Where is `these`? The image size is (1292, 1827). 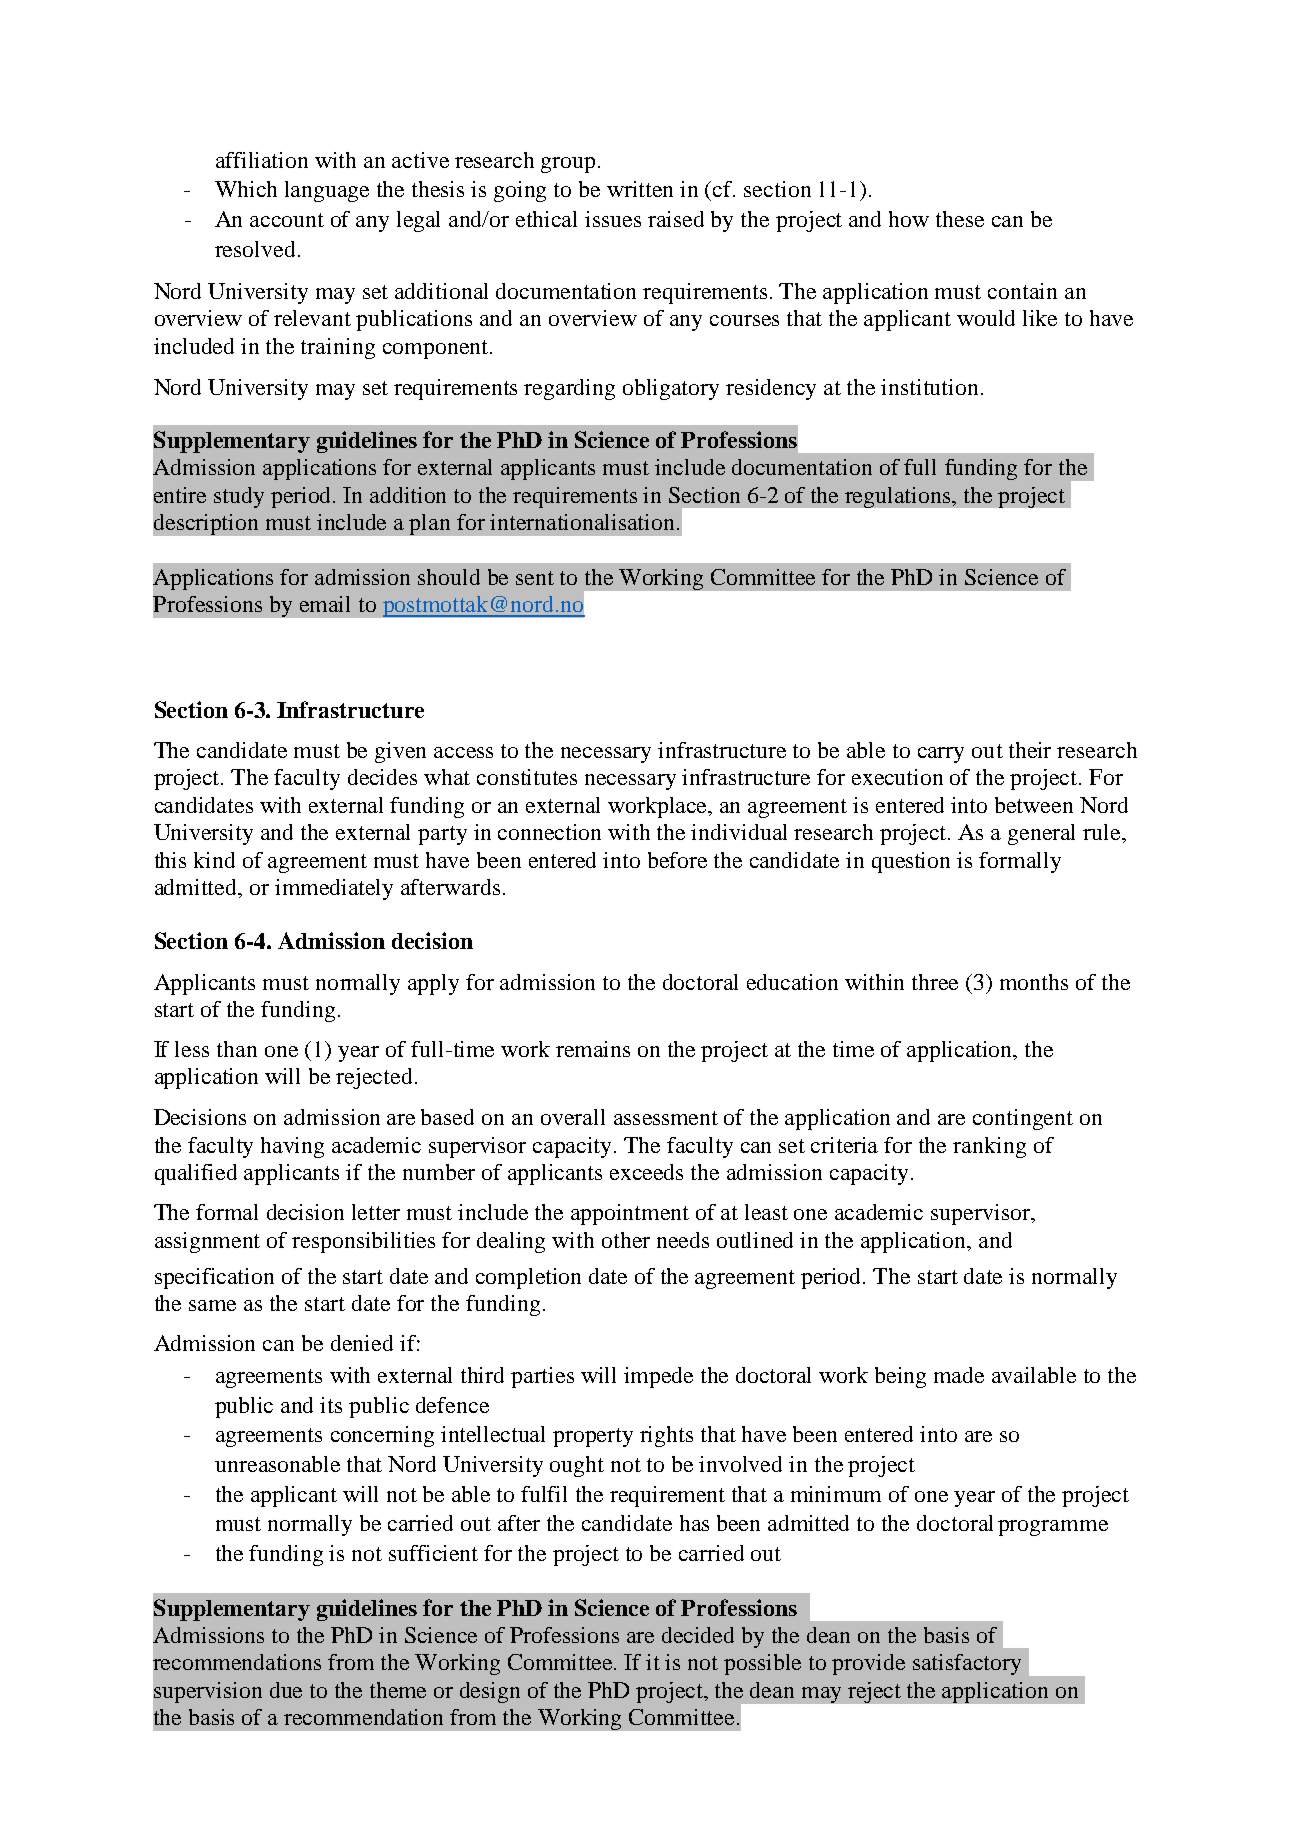
these is located at coordinates (960, 219).
